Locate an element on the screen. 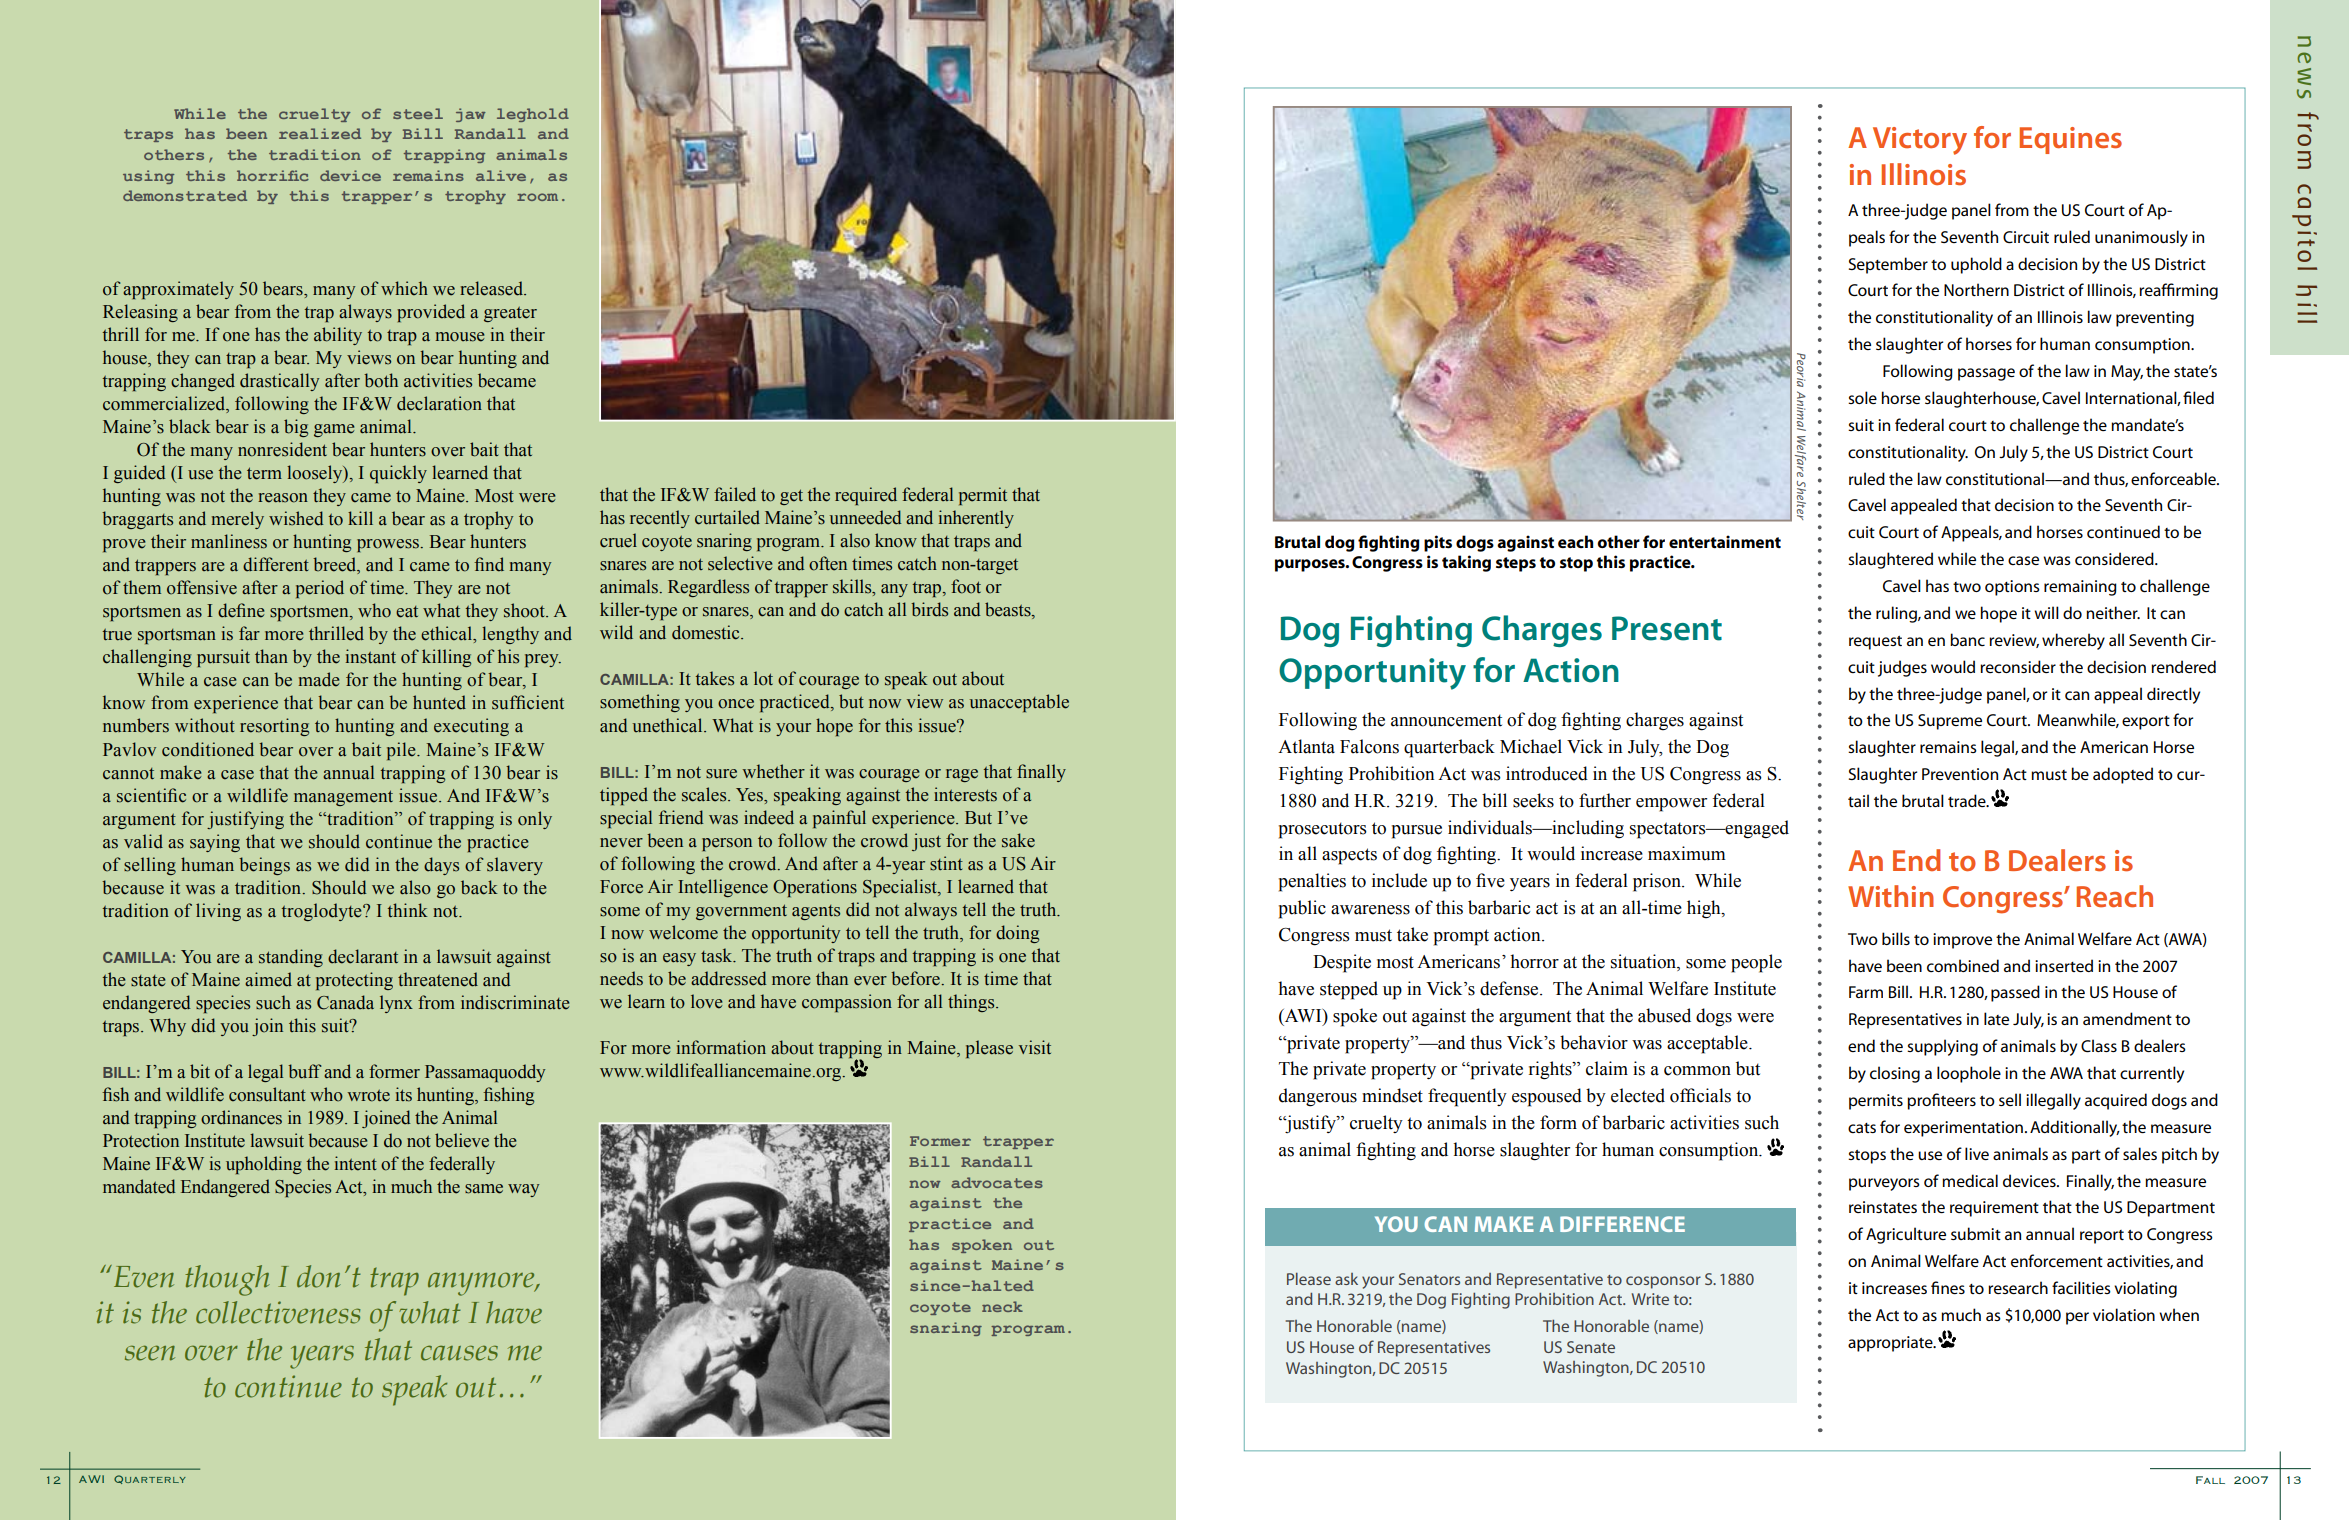 The width and height of the screenshot is (2349, 1520). causes is located at coordinates (459, 1353).
